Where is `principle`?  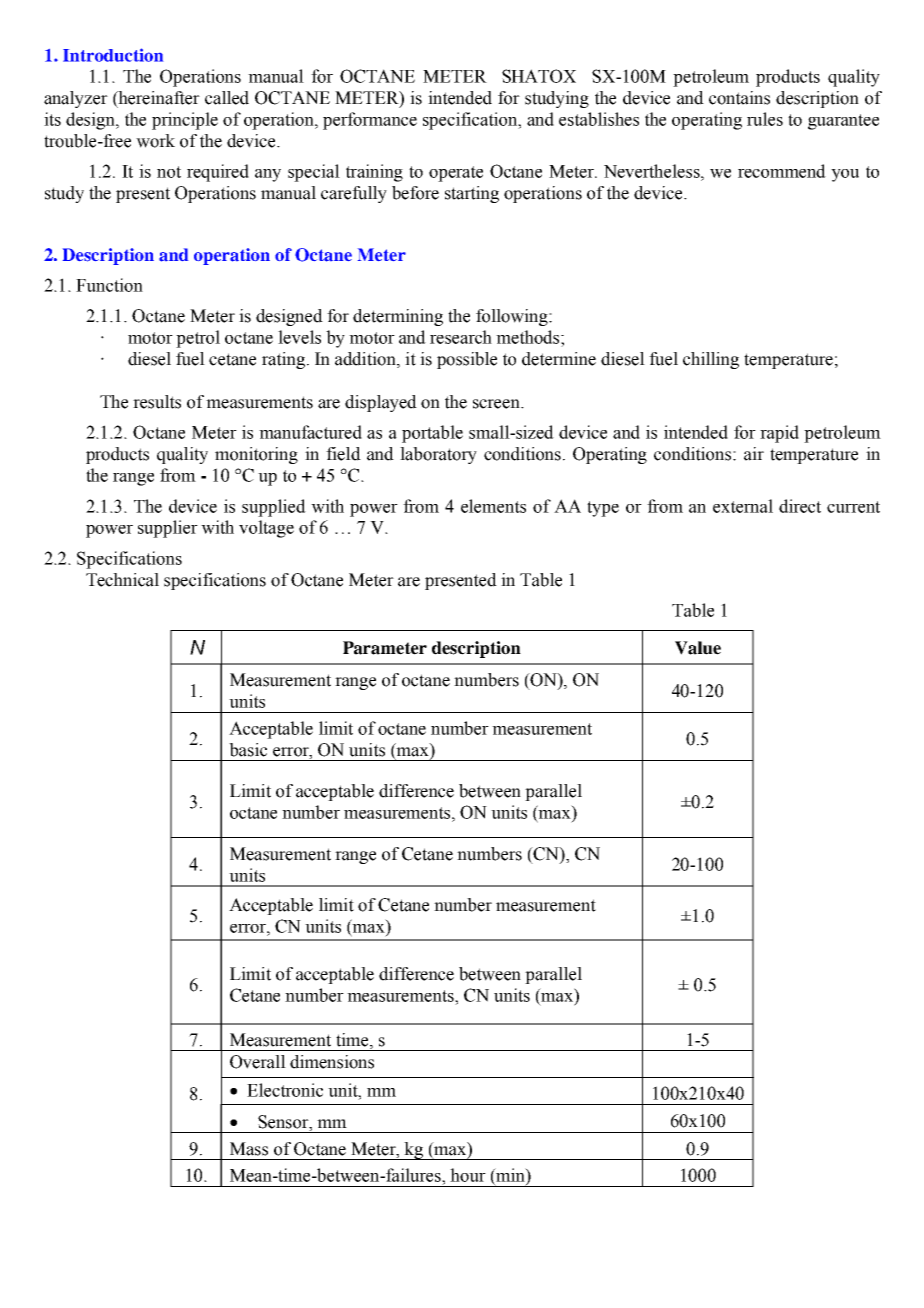 principle is located at coordinates (185, 121).
